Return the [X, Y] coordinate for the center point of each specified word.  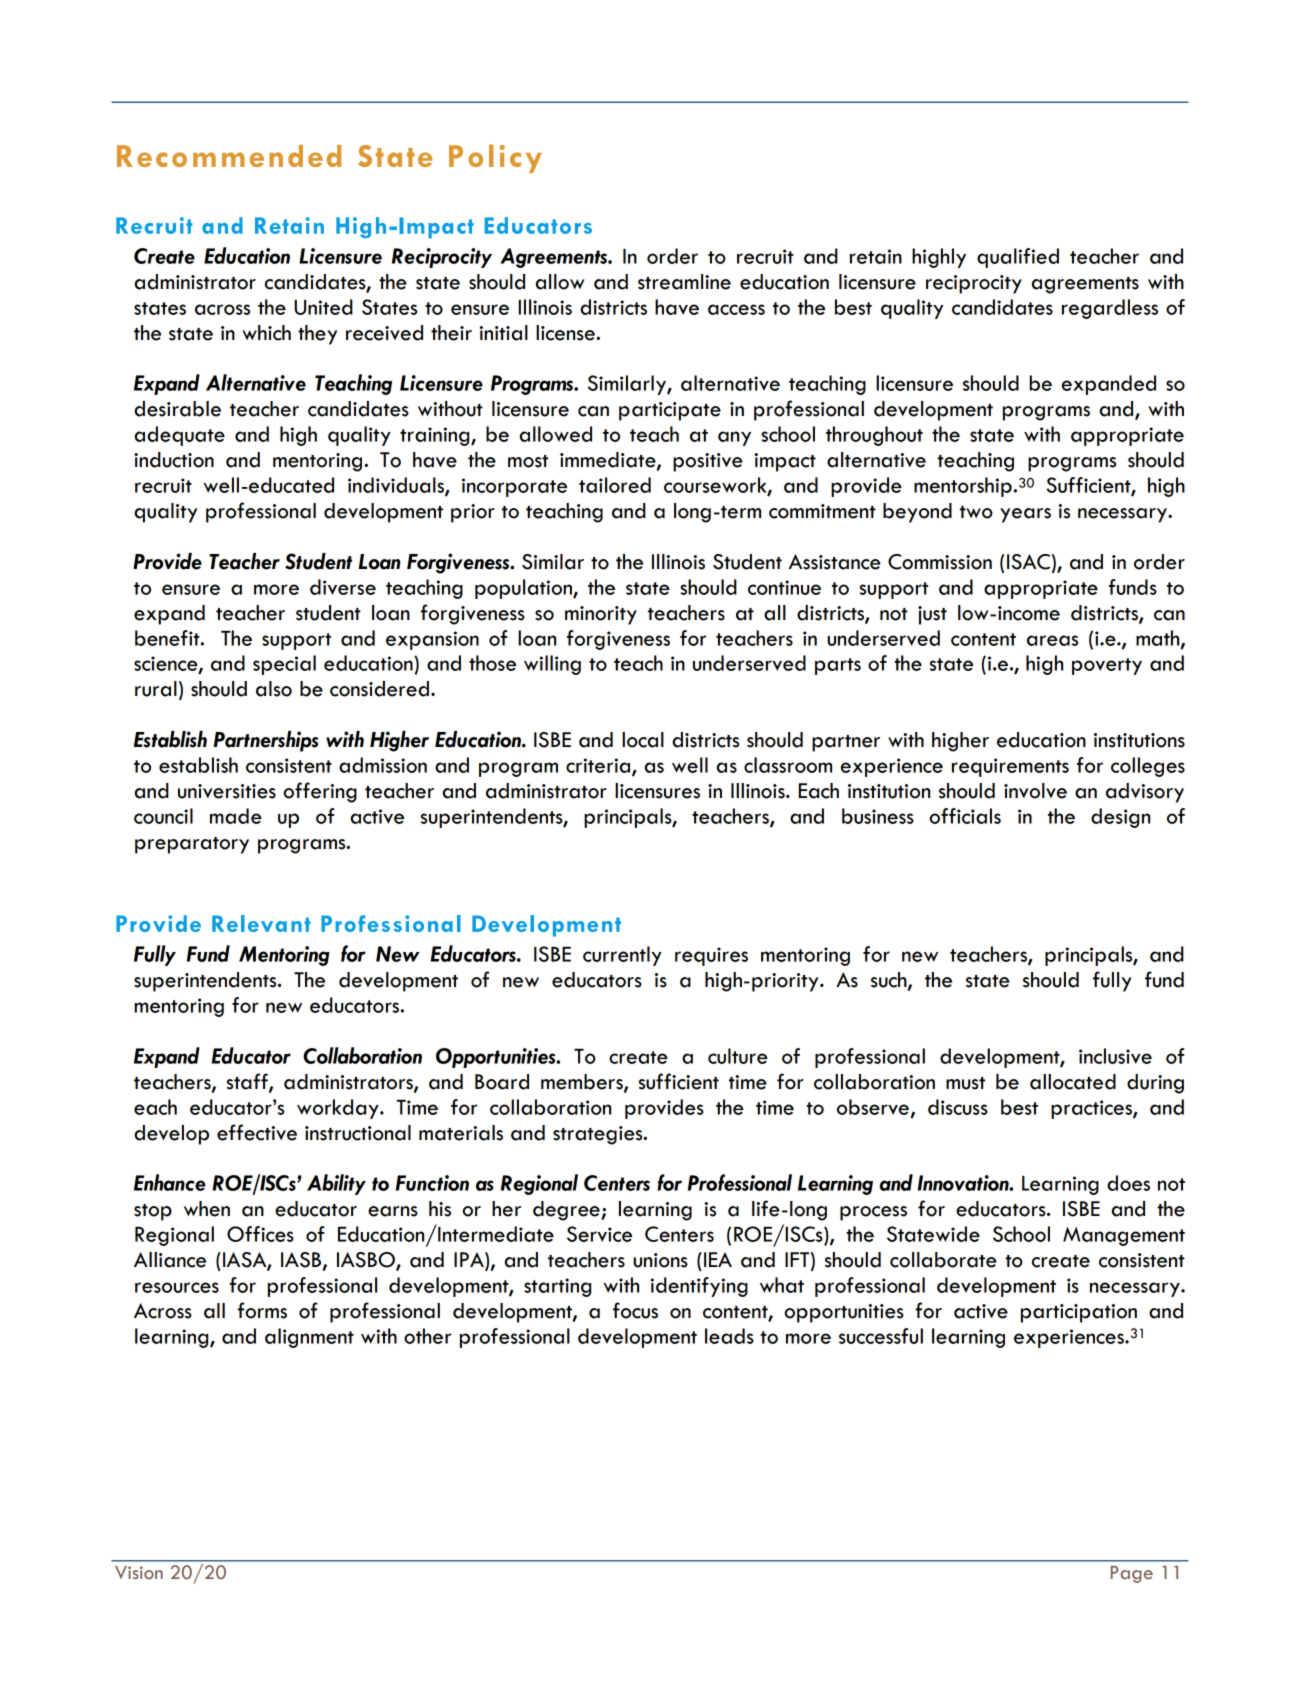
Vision [139, 1573]
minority [601, 615]
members [583, 1083]
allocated [1073, 1082]
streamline [684, 282]
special [284, 665]
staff [248, 1082]
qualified [1018, 258]
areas [1052, 640]
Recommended [229, 156]
